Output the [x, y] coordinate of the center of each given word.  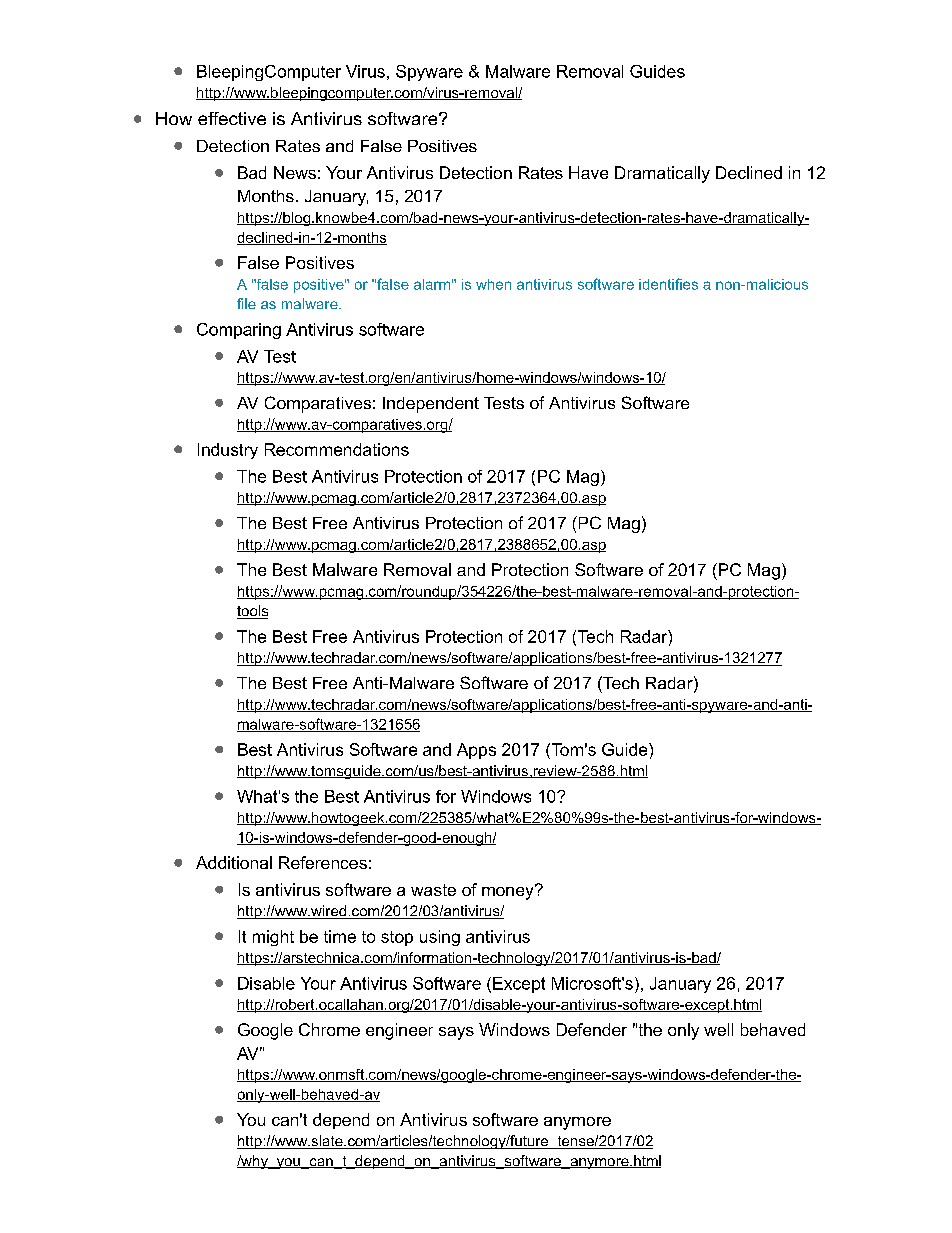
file [246, 303]
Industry [228, 451]
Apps [476, 751]
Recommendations [337, 449]
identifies [668, 284]
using [440, 938]
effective [232, 118]
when [493, 284]
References [323, 862]
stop [397, 938]
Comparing [239, 331]
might [273, 938]
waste [433, 890]
